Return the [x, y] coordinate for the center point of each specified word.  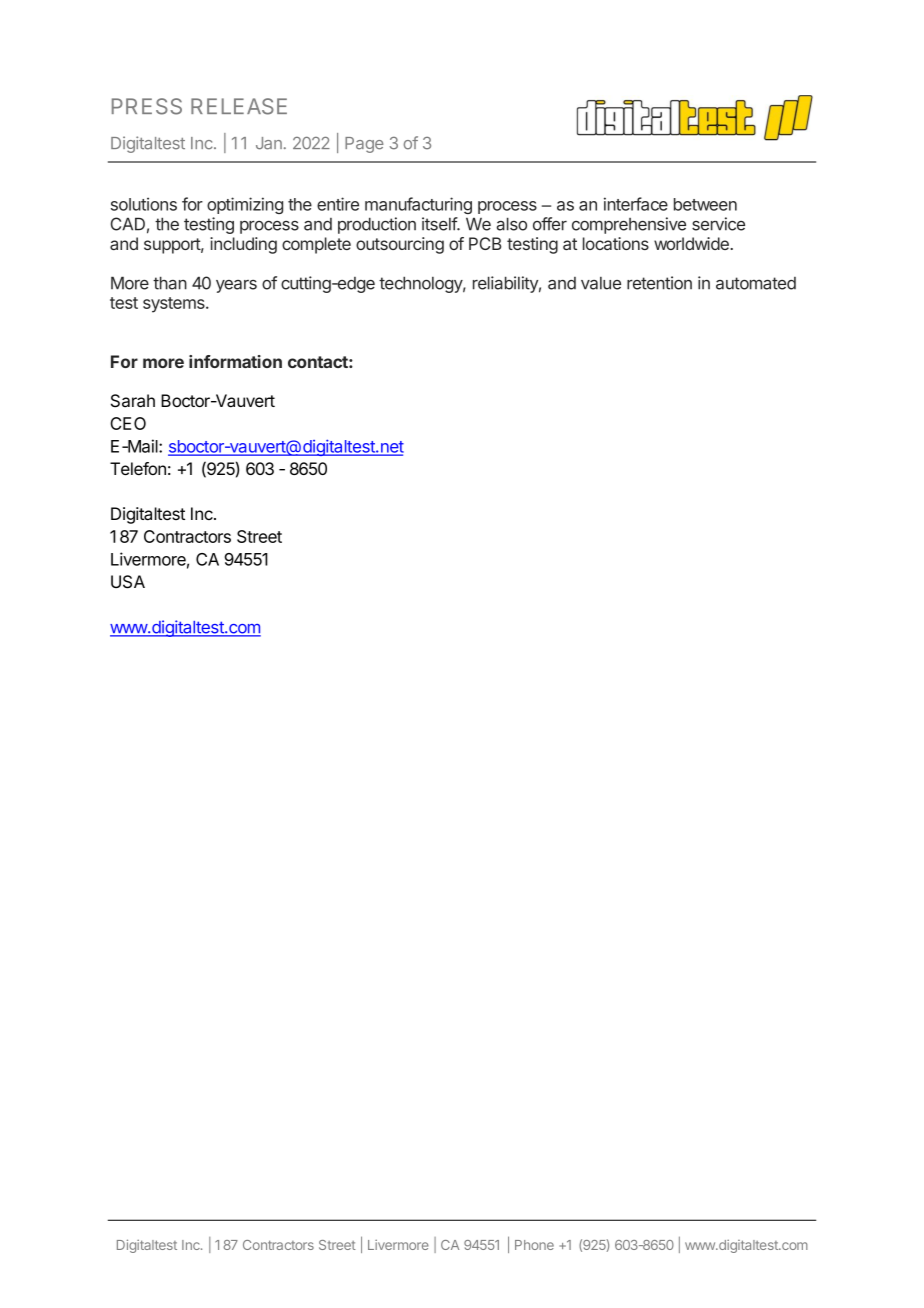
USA [128, 582]
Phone [534, 1245]
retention [659, 283]
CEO [128, 423]
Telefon [138, 468]
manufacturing [418, 205]
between [705, 204]
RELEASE [239, 106]
